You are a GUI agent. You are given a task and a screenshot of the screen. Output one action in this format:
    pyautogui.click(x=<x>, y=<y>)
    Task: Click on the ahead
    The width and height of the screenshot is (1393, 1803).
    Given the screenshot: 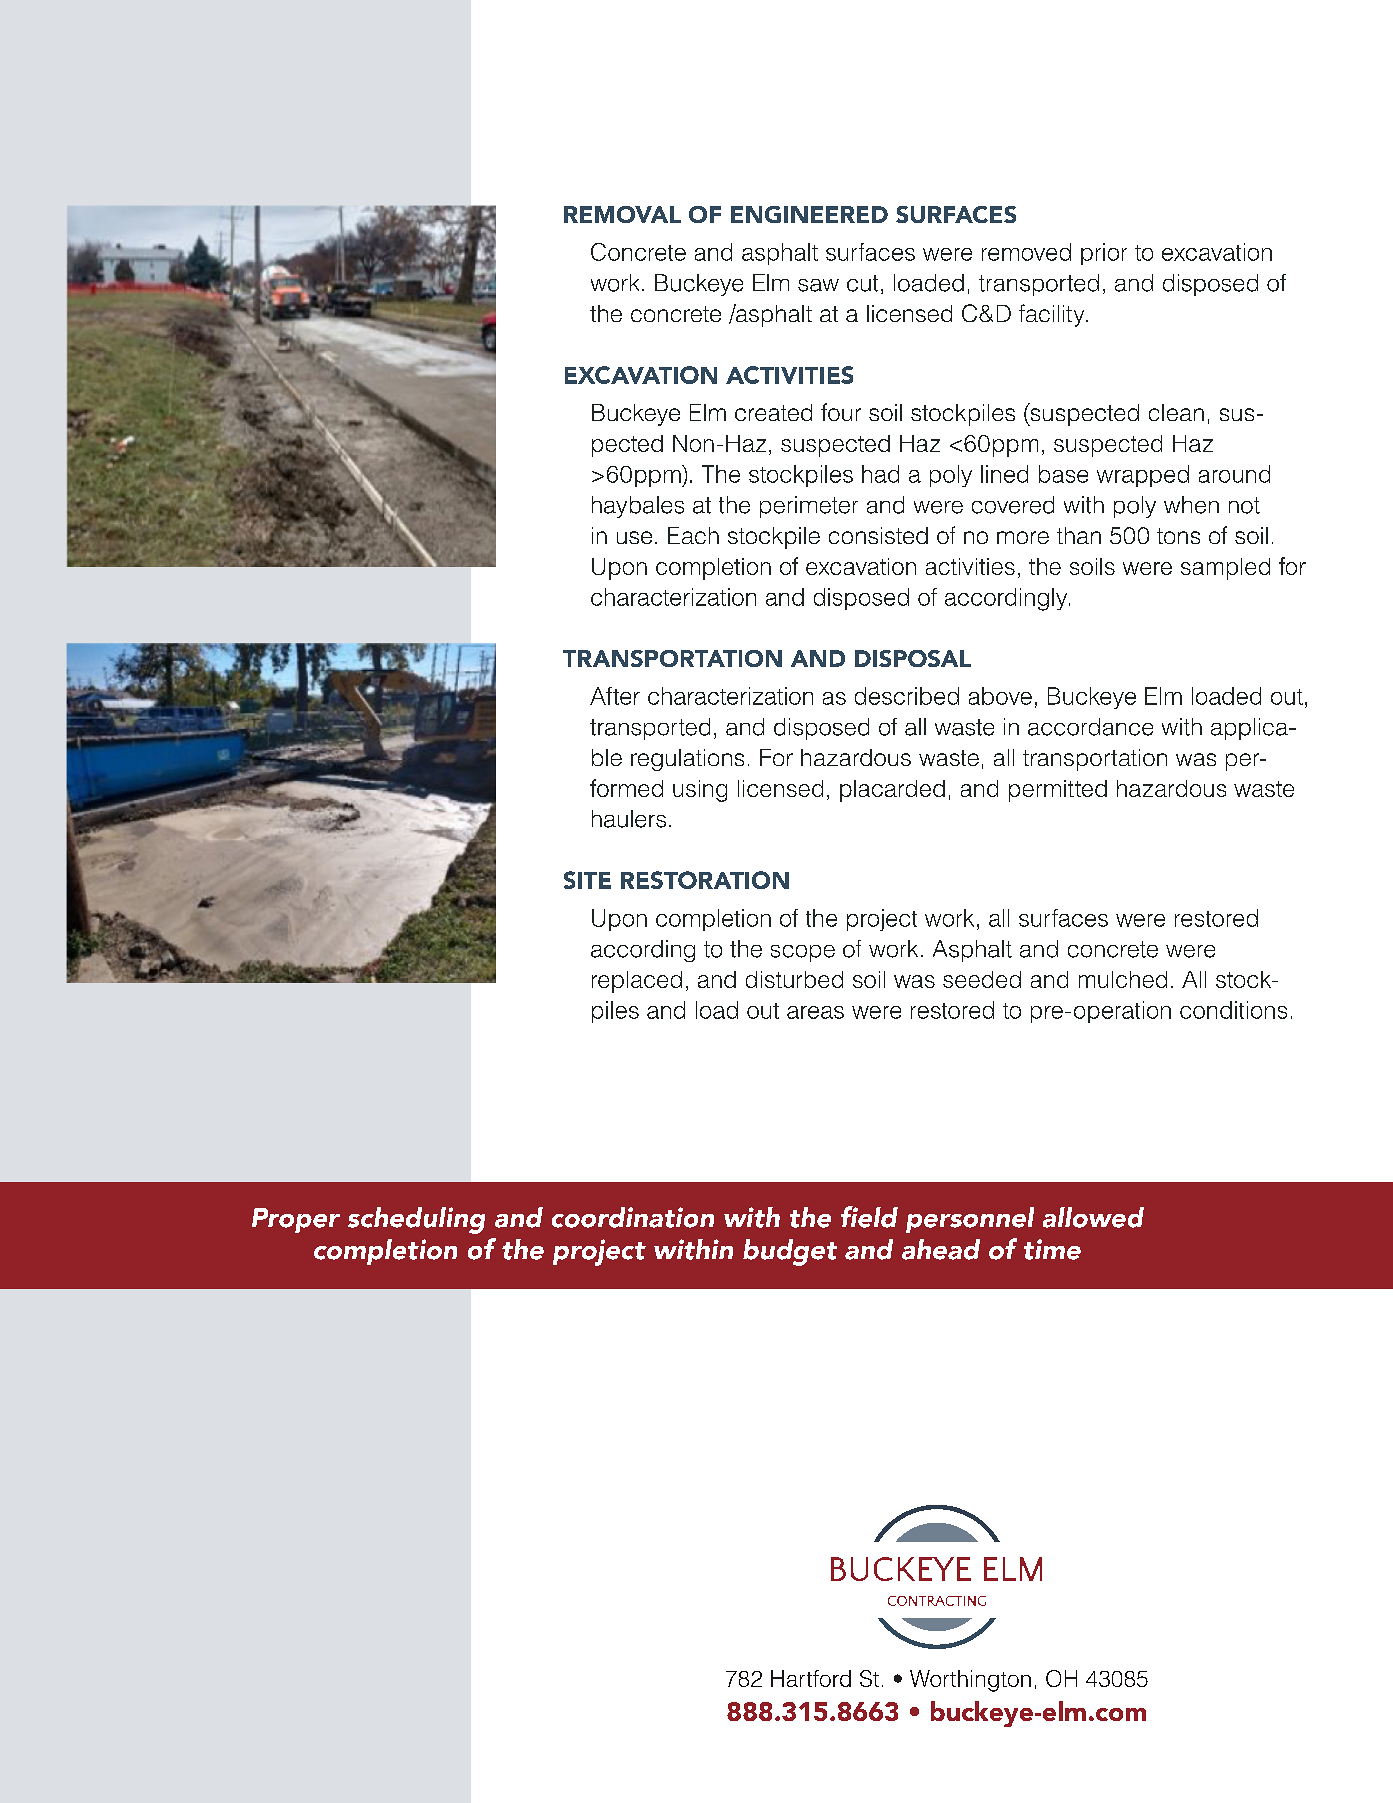 What is the action you would take?
    pyautogui.click(x=941, y=1249)
